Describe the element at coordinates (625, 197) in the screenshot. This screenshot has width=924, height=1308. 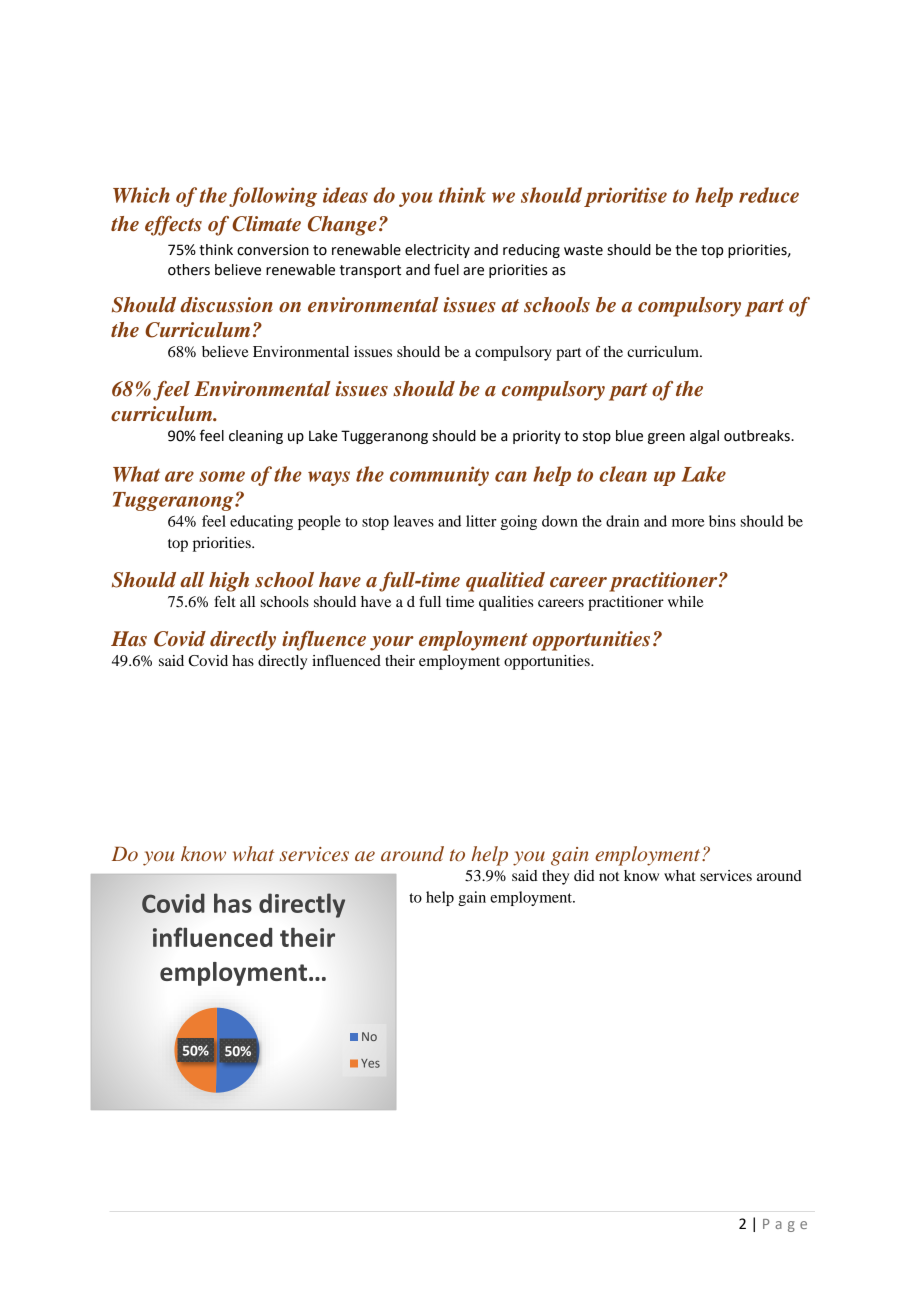
I see `prioritise` at that location.
